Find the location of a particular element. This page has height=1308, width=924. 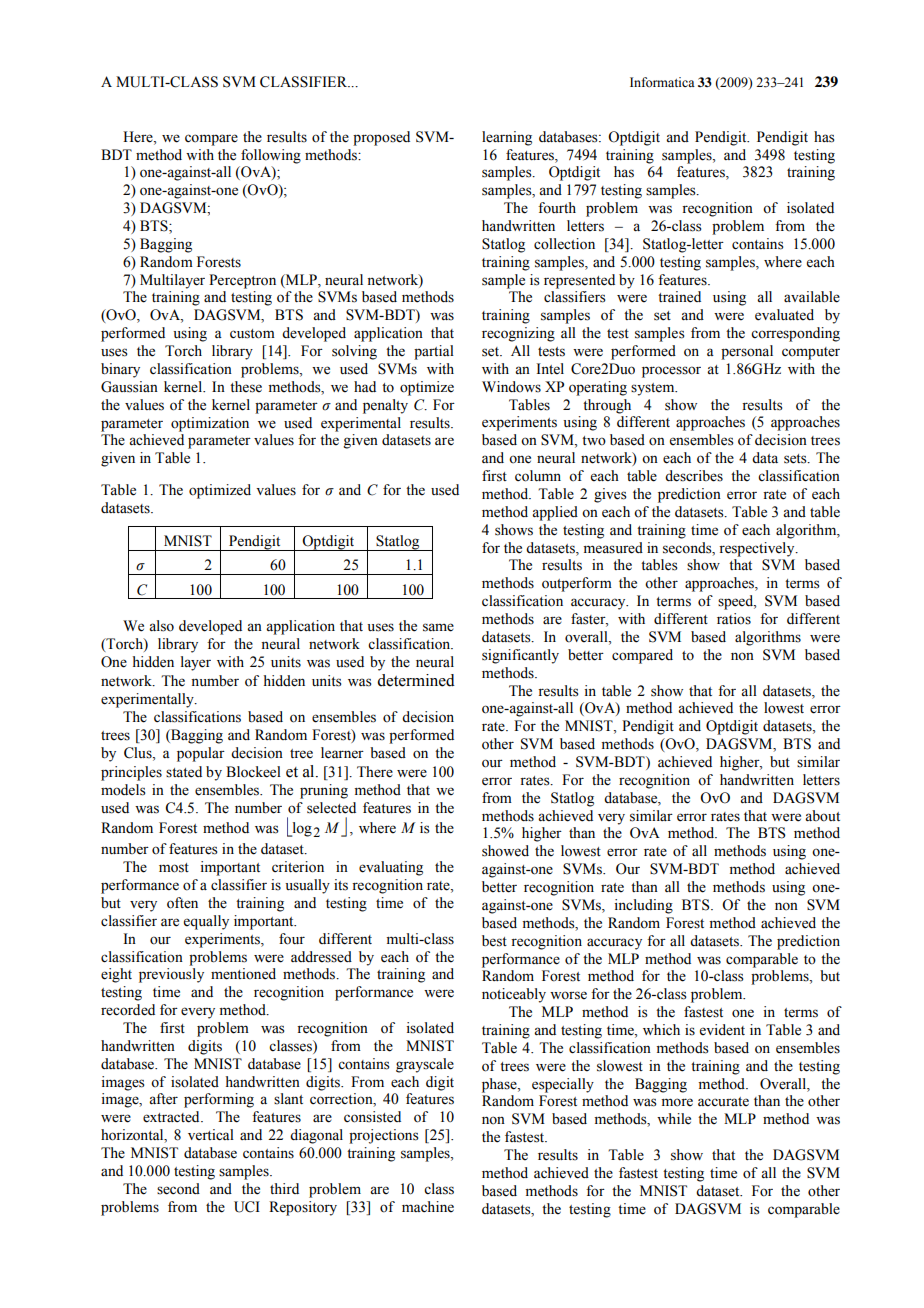

while is located at coordinates (674, 1119).
